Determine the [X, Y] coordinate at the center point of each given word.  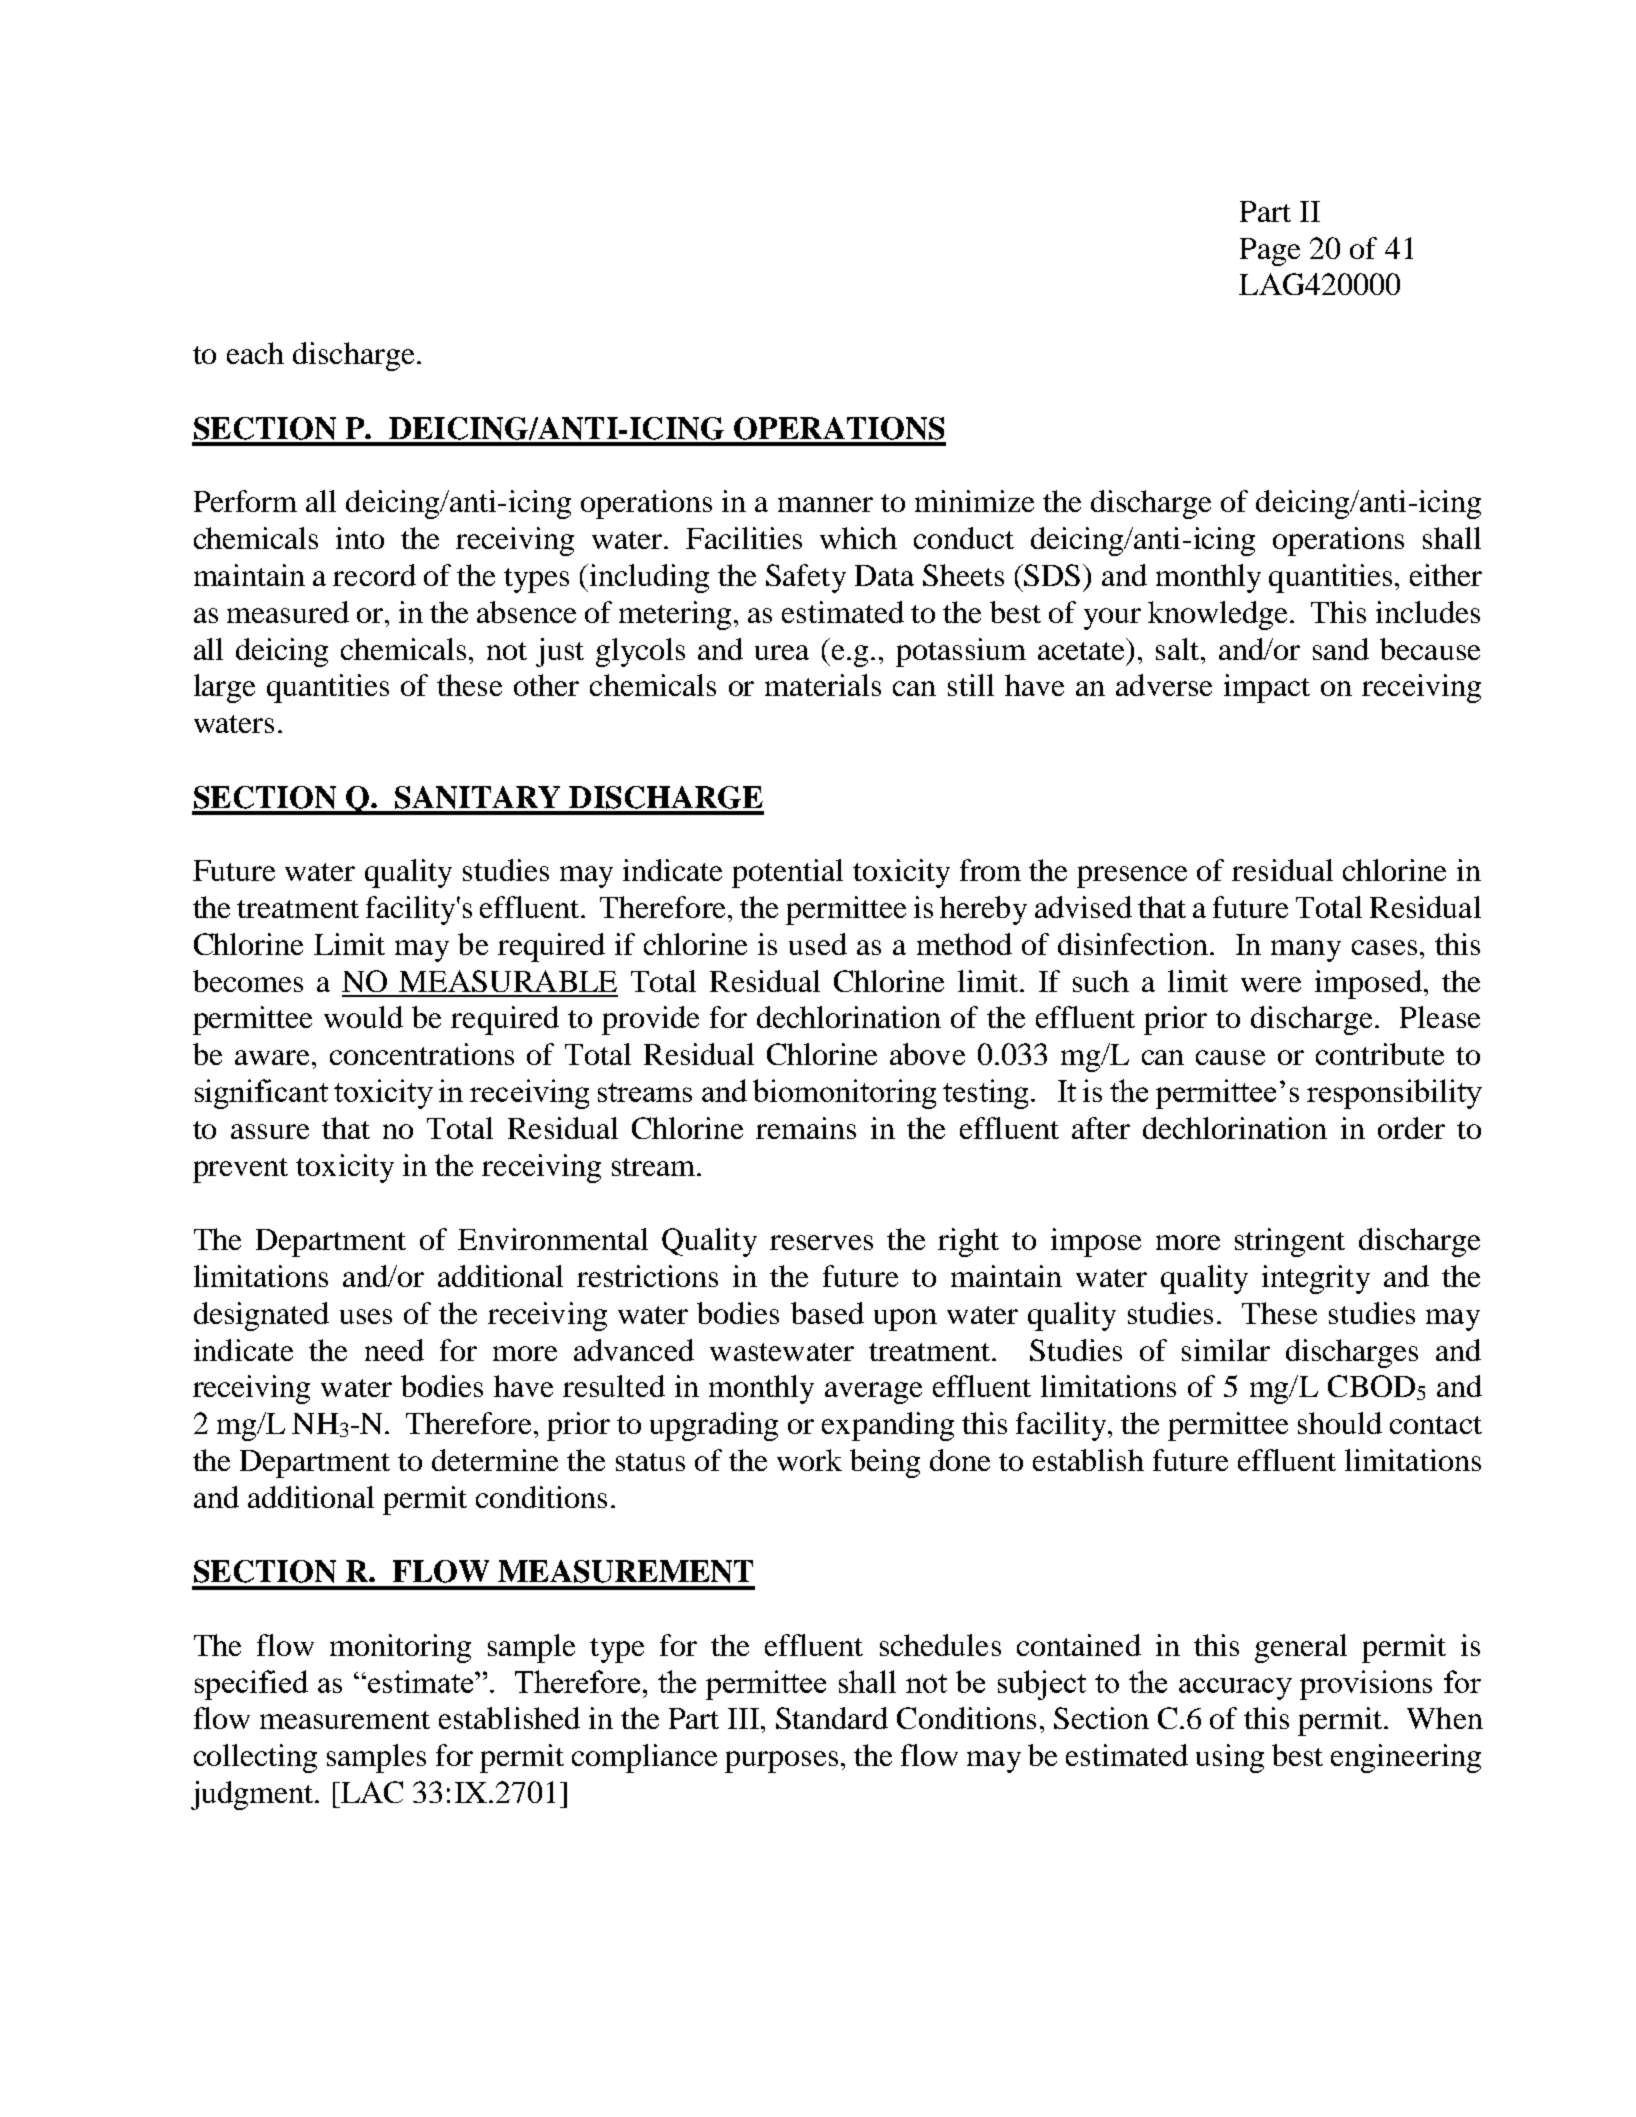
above [927, 1054]
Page [1270, 252]
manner [825, 504]
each [255, 353]
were [1271, 984]
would [363, 1017]
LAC [371, 1792]
